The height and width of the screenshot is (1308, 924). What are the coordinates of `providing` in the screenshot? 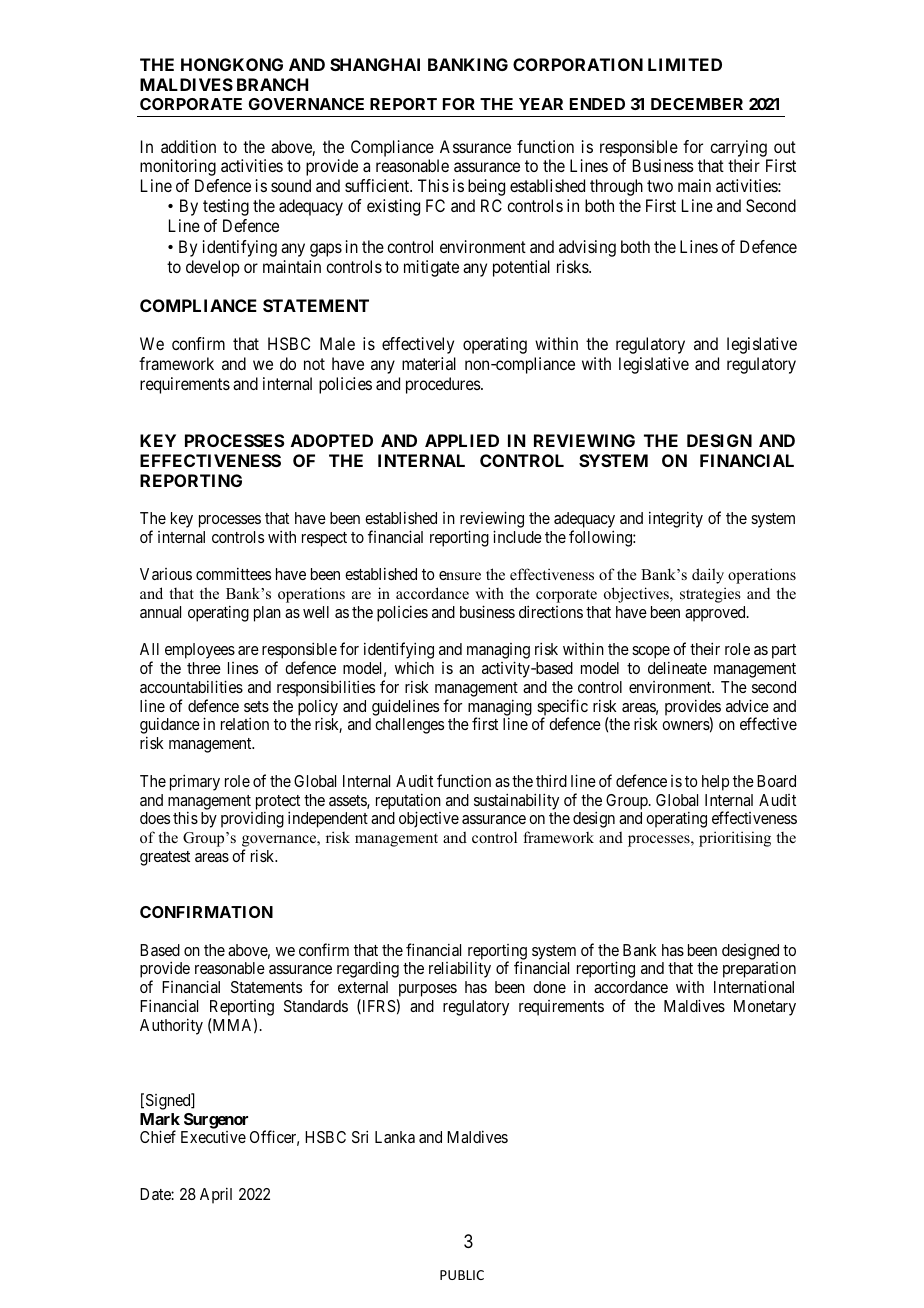 It's located at (252, 819).
